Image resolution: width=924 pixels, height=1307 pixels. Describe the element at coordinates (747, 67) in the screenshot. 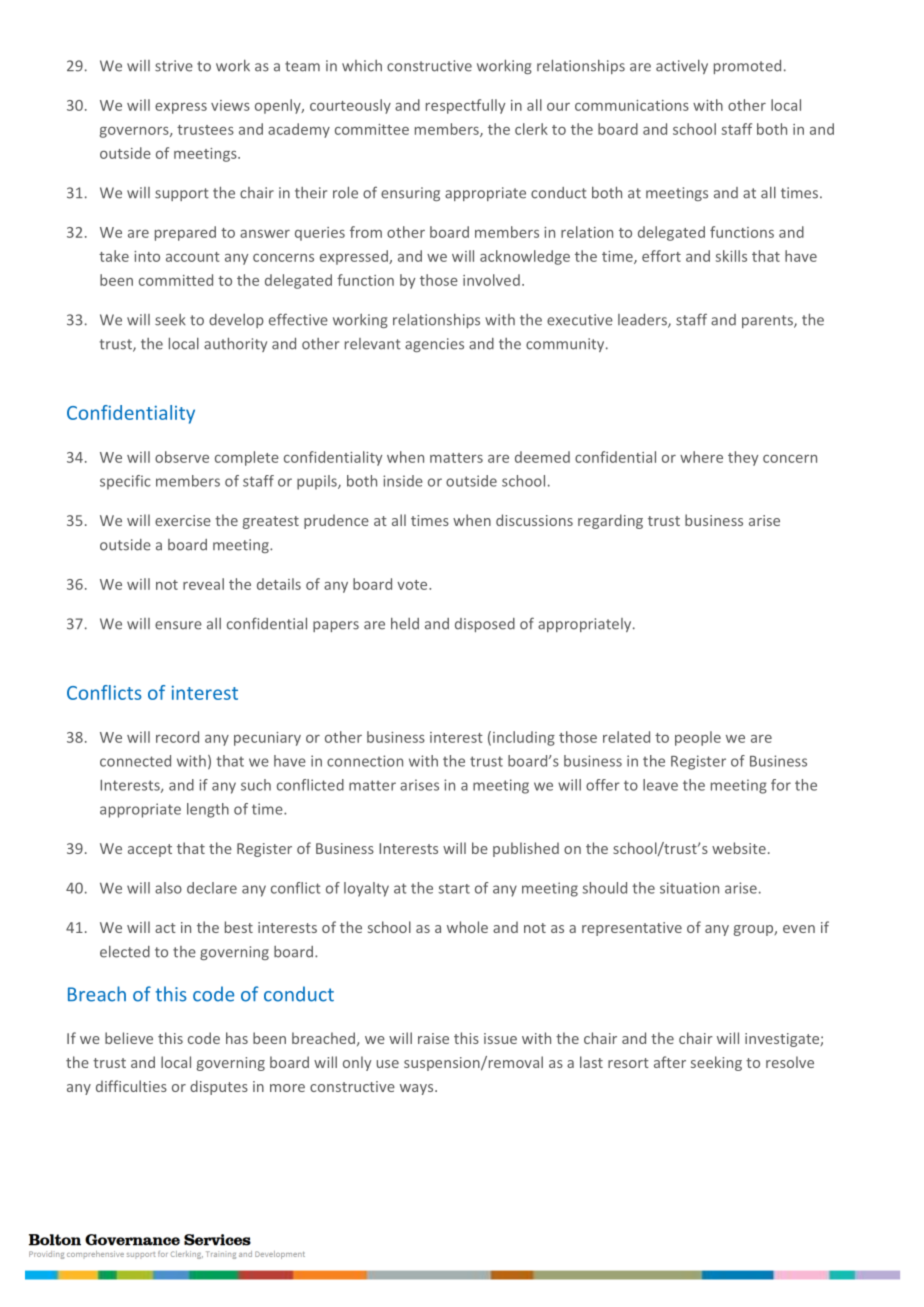

I see `promoted` at that location.
